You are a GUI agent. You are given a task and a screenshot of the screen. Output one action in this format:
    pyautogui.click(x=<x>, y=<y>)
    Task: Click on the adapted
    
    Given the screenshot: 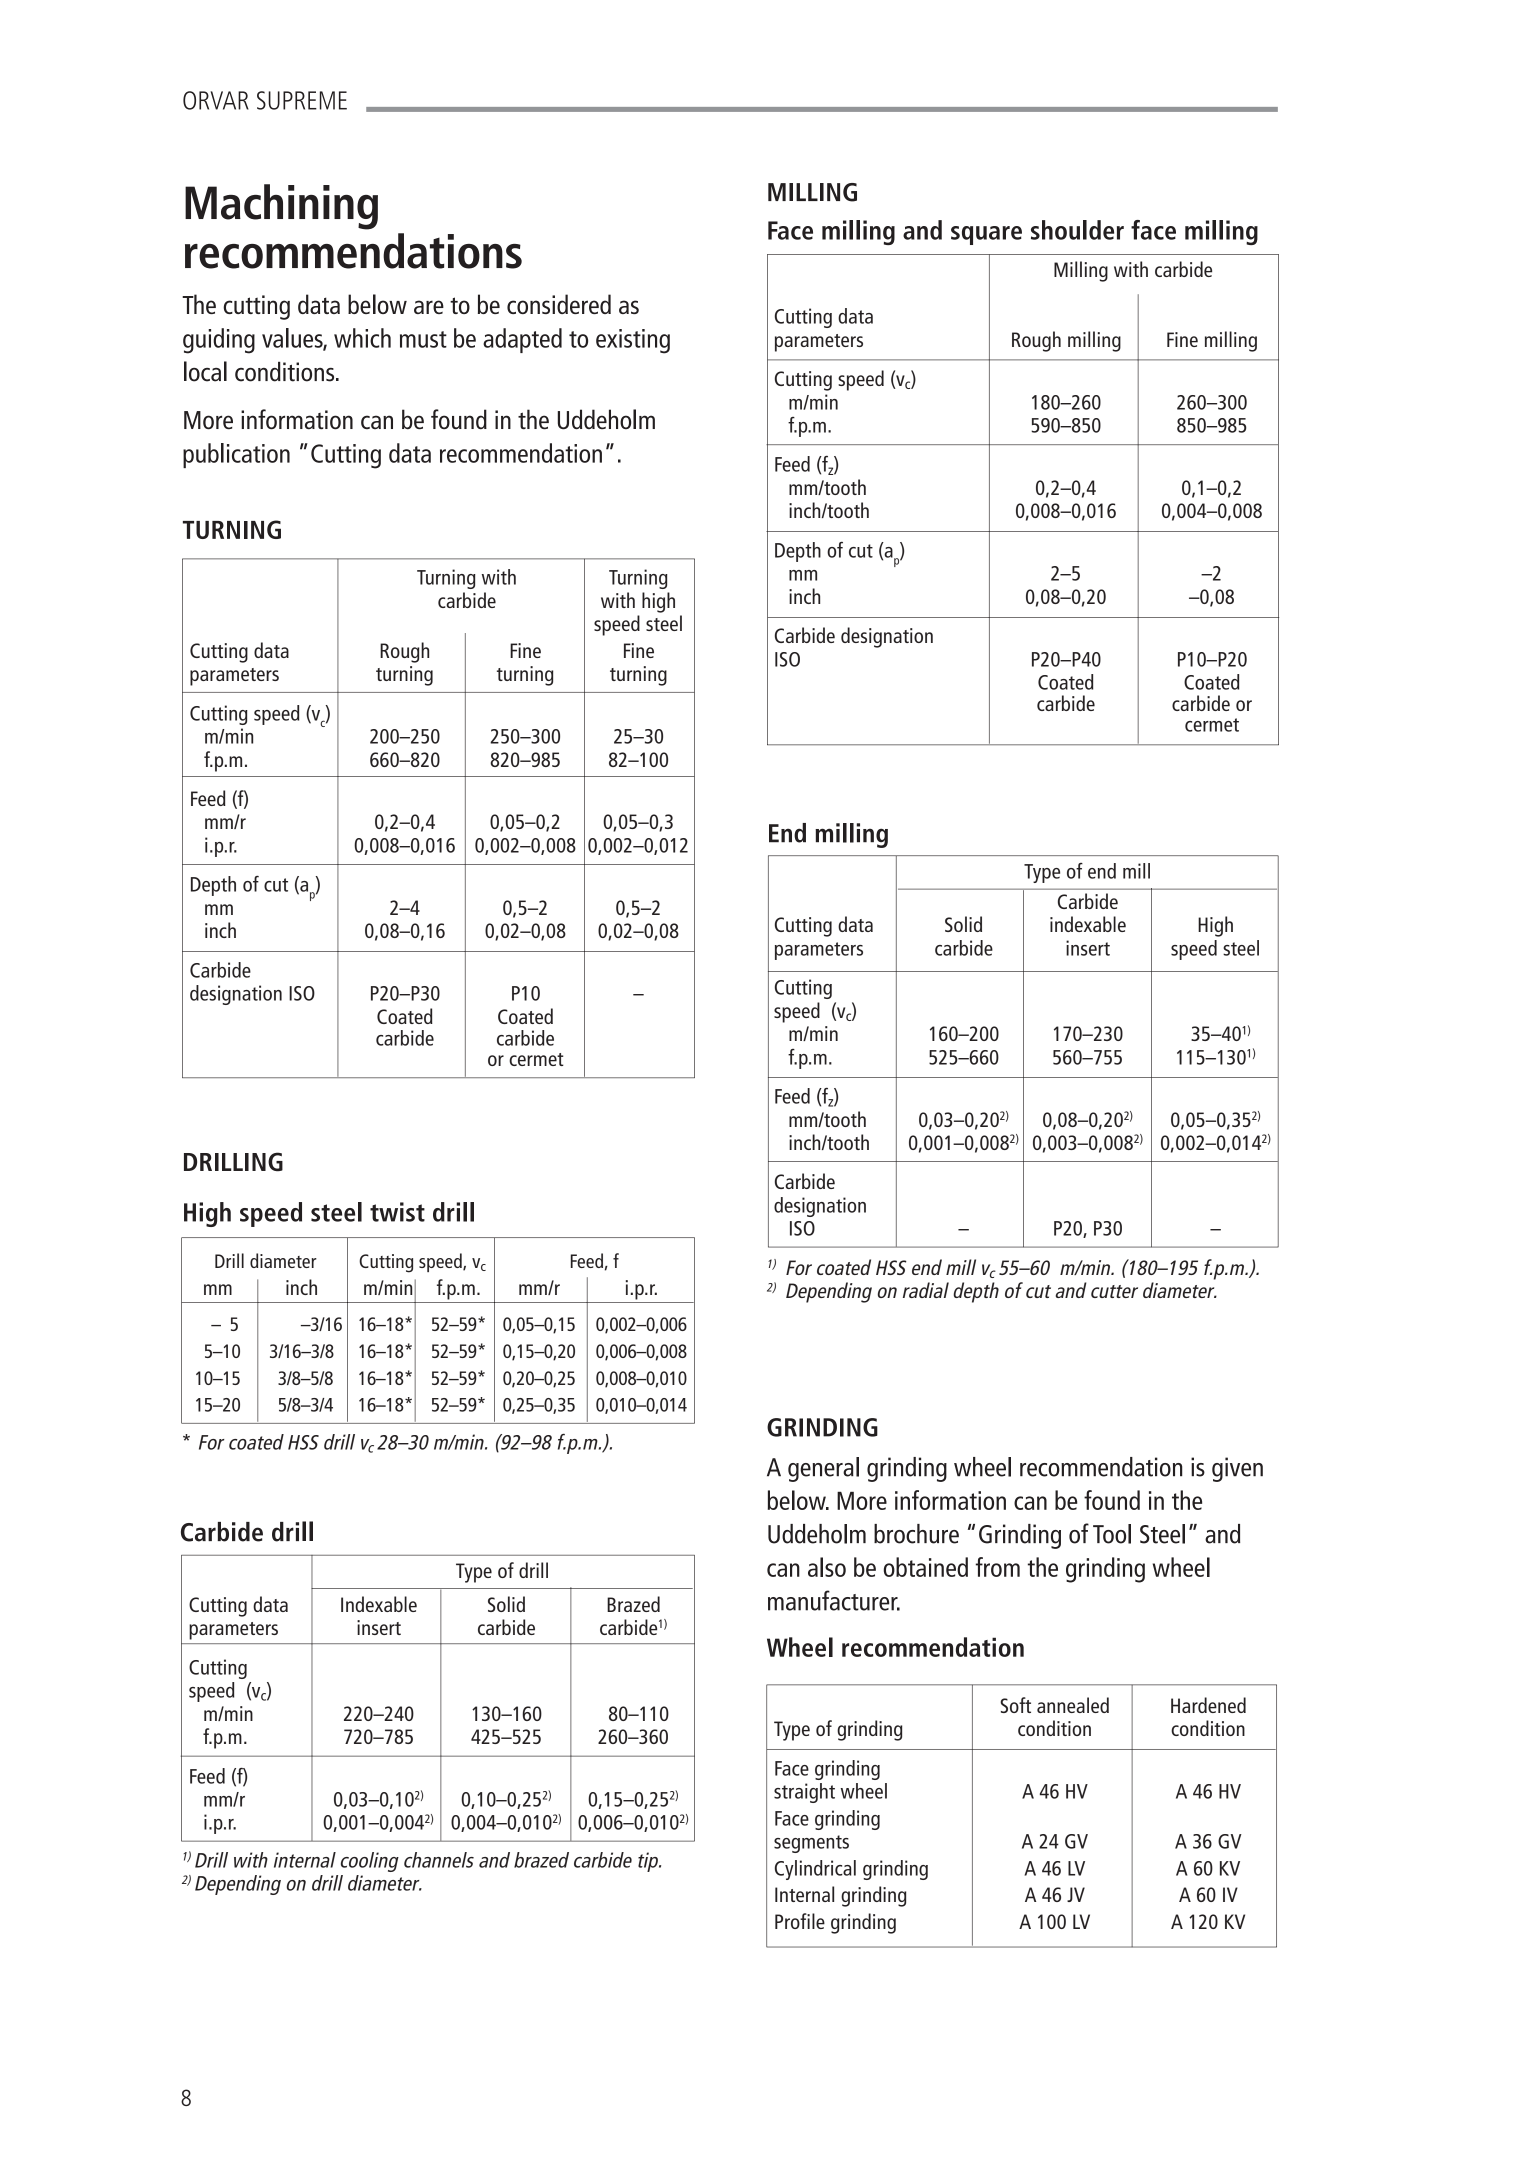 What is the action you would take?
    pyautogui.click(x=522, y=340)
